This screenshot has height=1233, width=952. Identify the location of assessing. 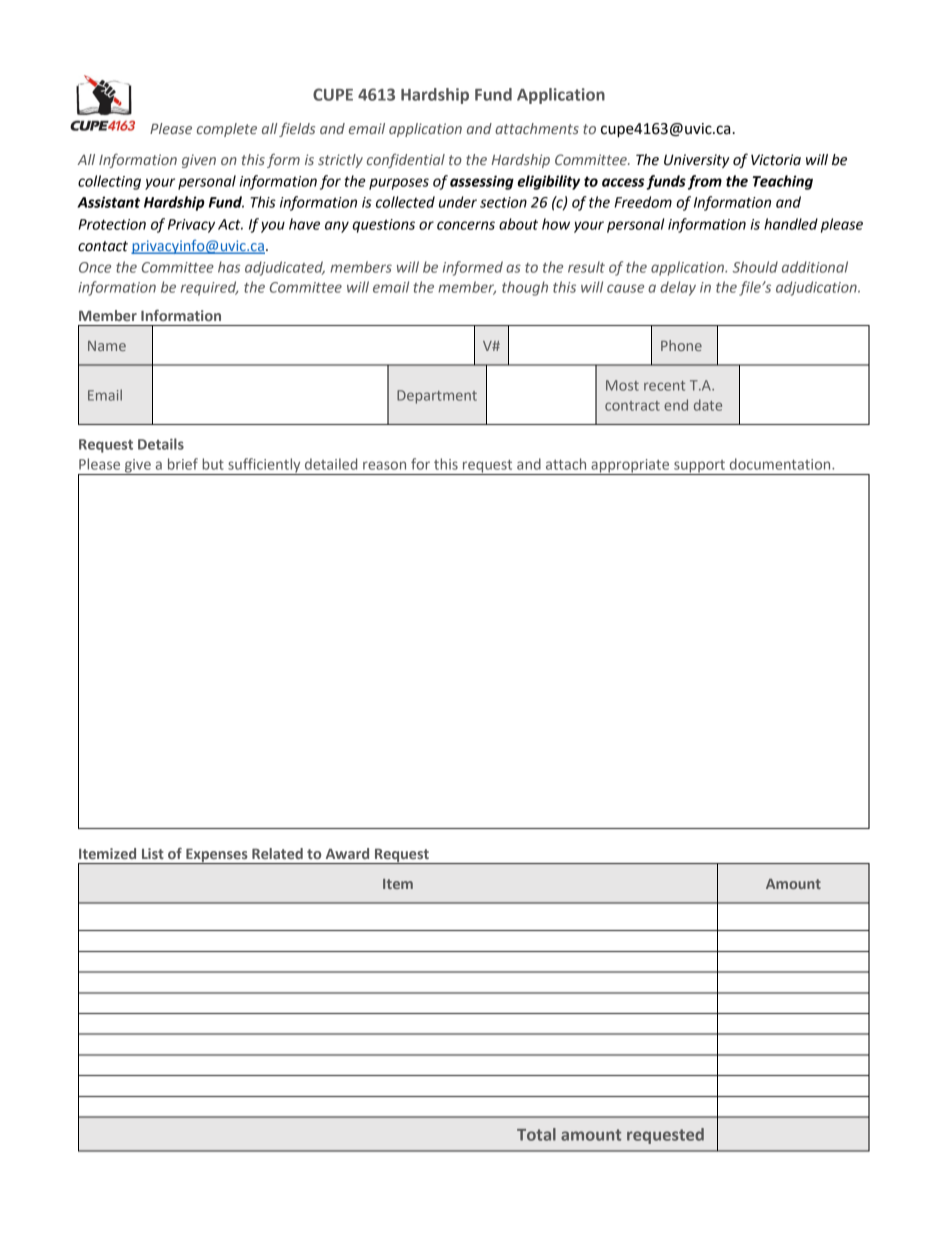
(482, 182).
